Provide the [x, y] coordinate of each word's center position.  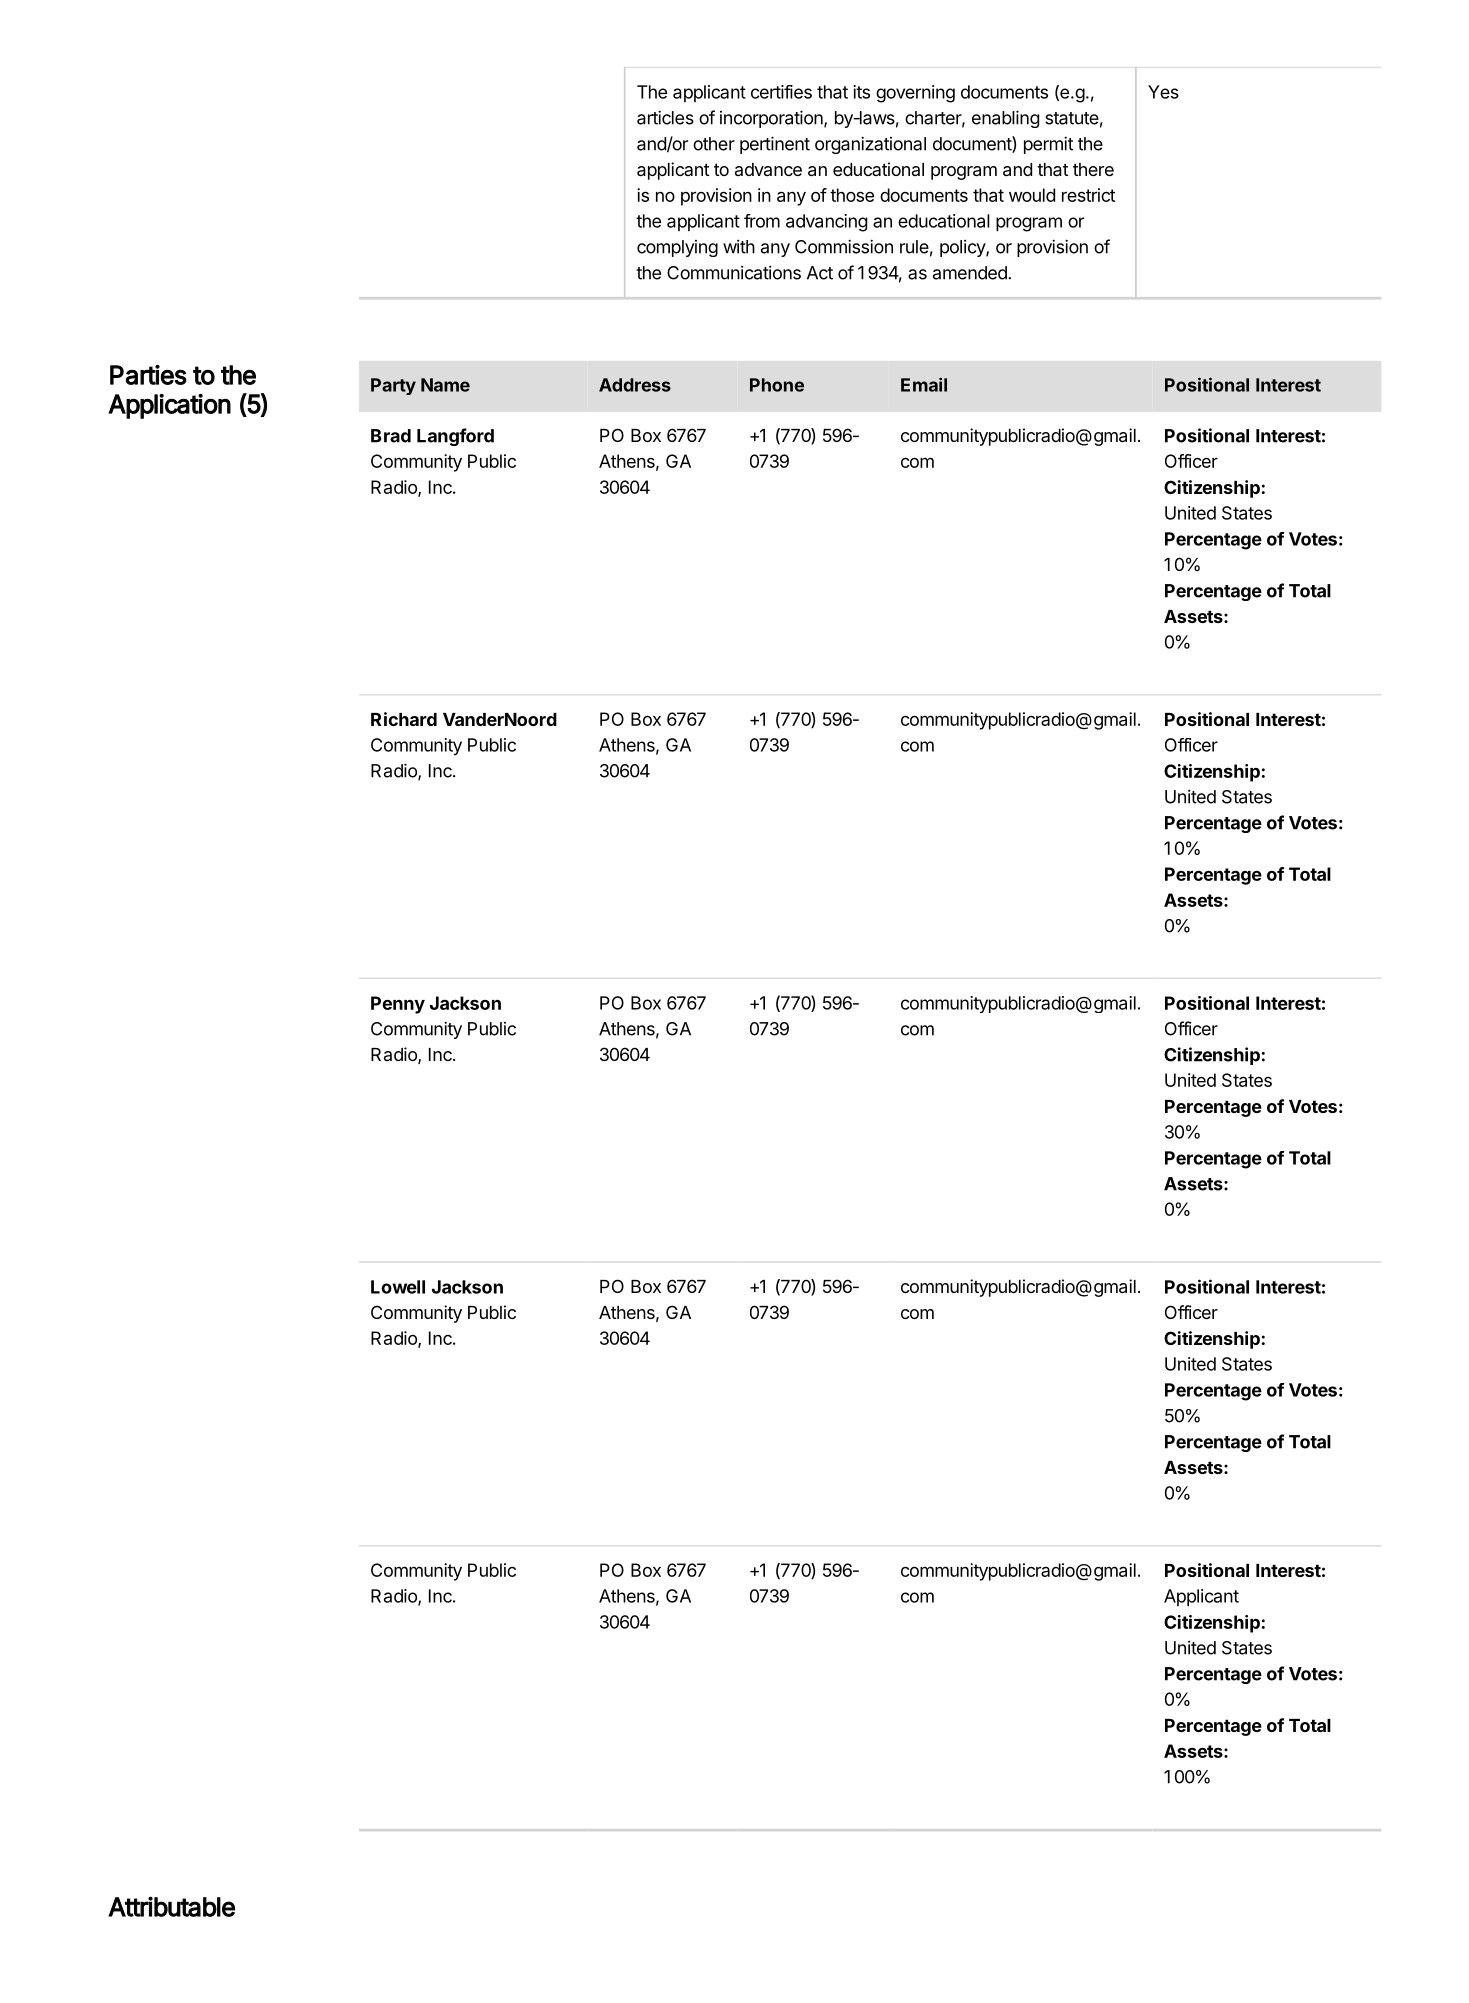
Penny [398, 1005]
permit [1048, 145]
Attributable [171, 1906]
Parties [148, 375]
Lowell [398, 1287]
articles [665, 117]
